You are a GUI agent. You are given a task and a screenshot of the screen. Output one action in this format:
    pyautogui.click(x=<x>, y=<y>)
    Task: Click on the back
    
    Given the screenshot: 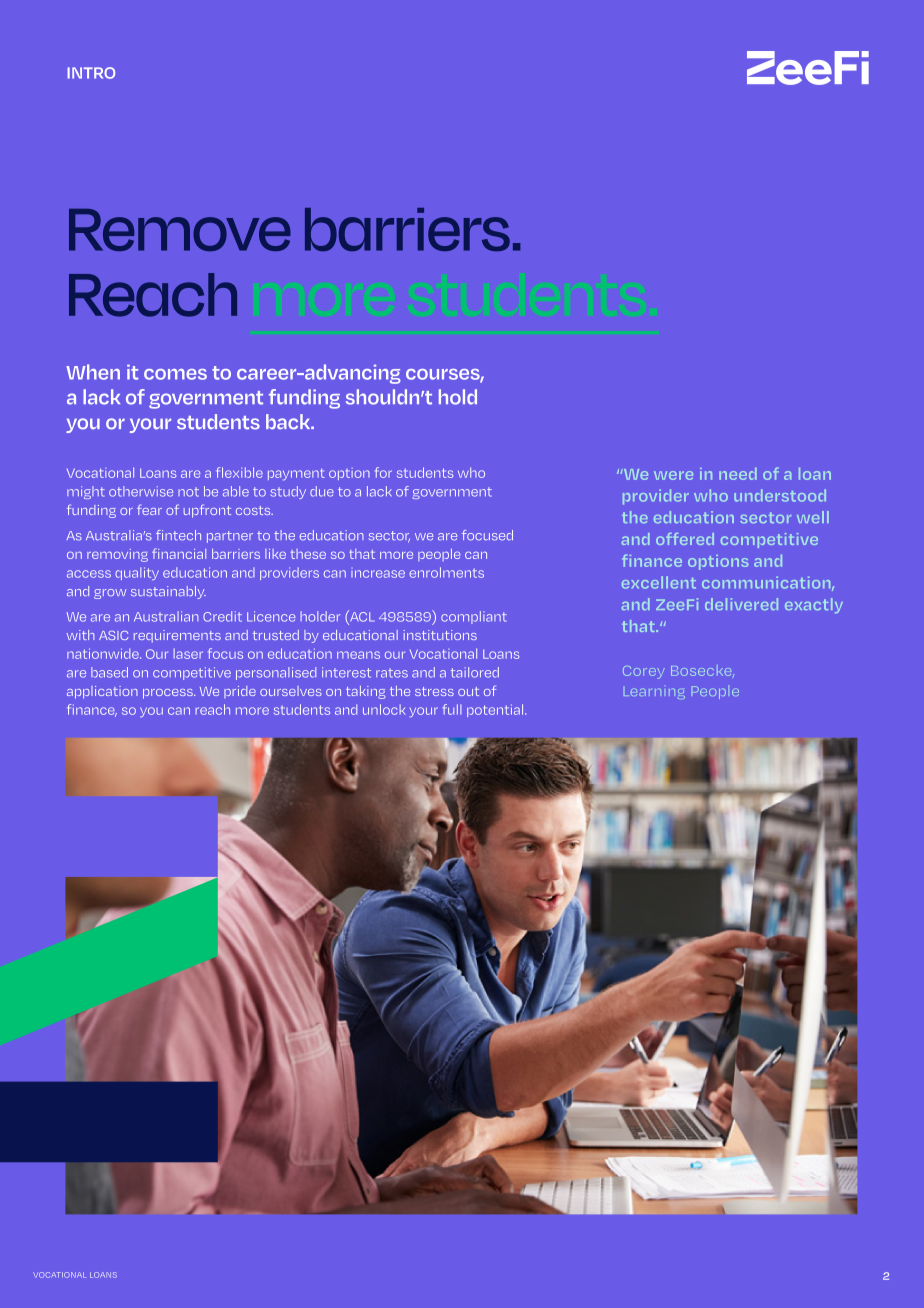 What is the action you would take?
    pyautogui.click(x=289, y=422)
